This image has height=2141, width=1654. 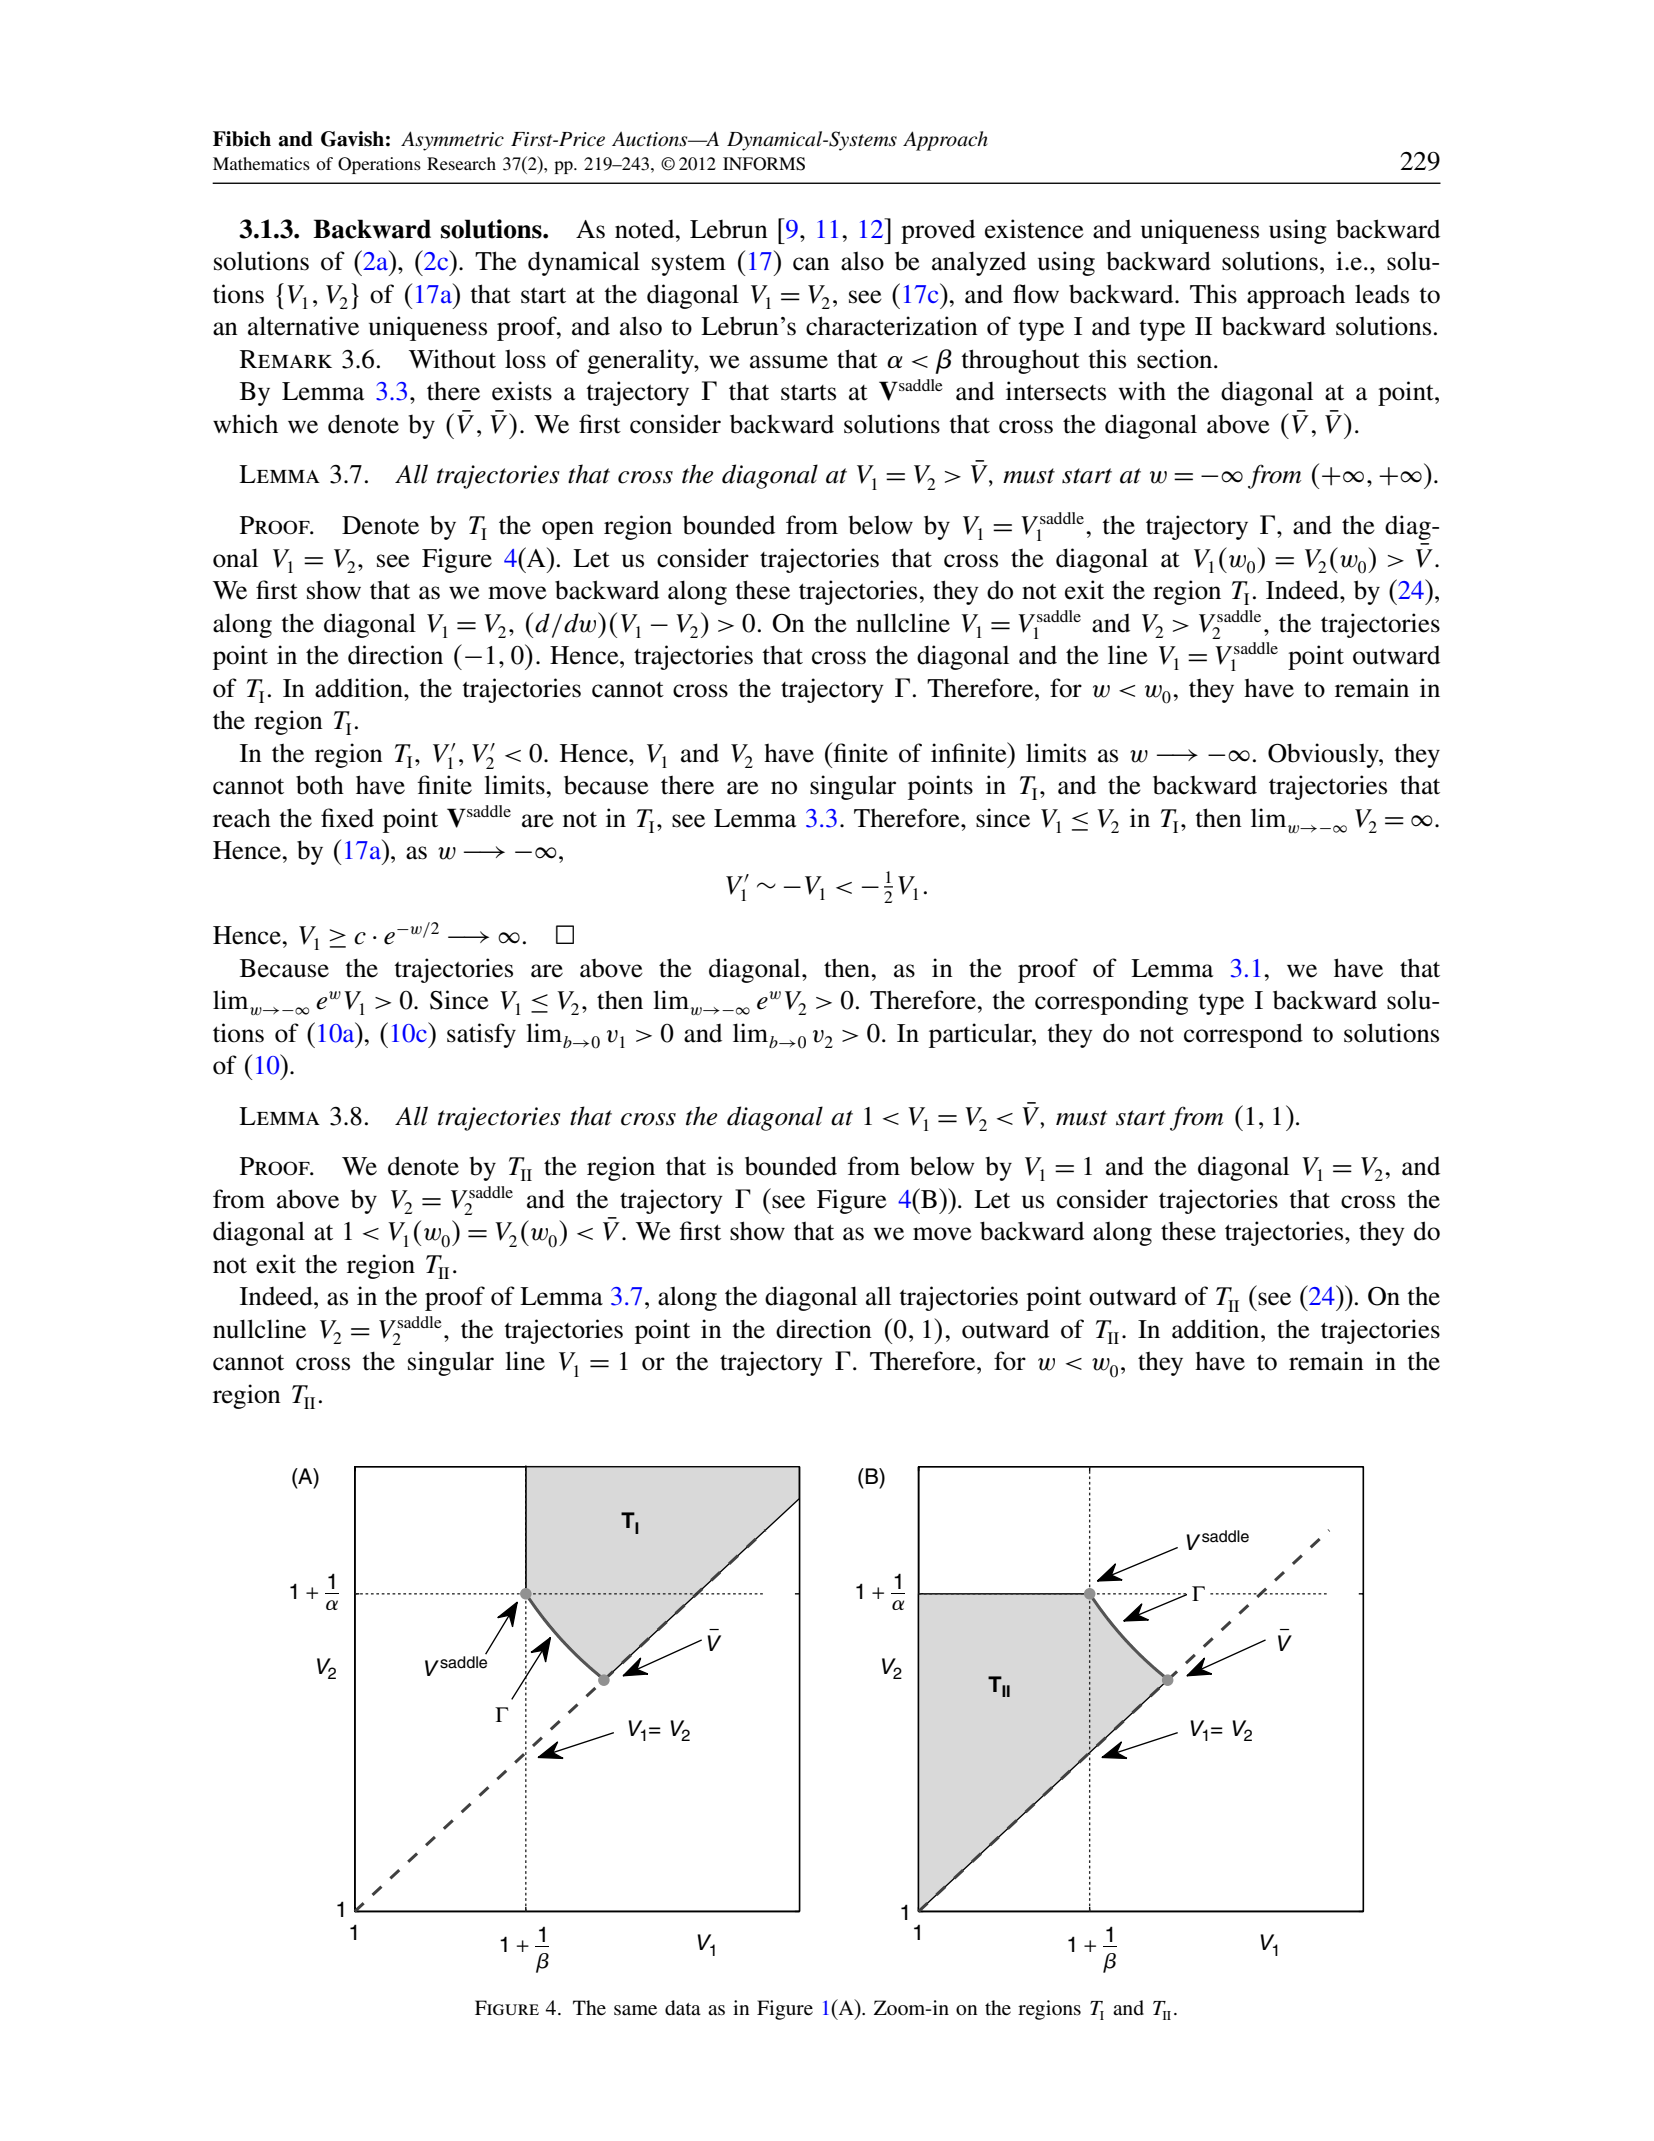 What do you see at coordinates (461, 163) in the image?
I see `Research` at bounding box center [461, 163].
